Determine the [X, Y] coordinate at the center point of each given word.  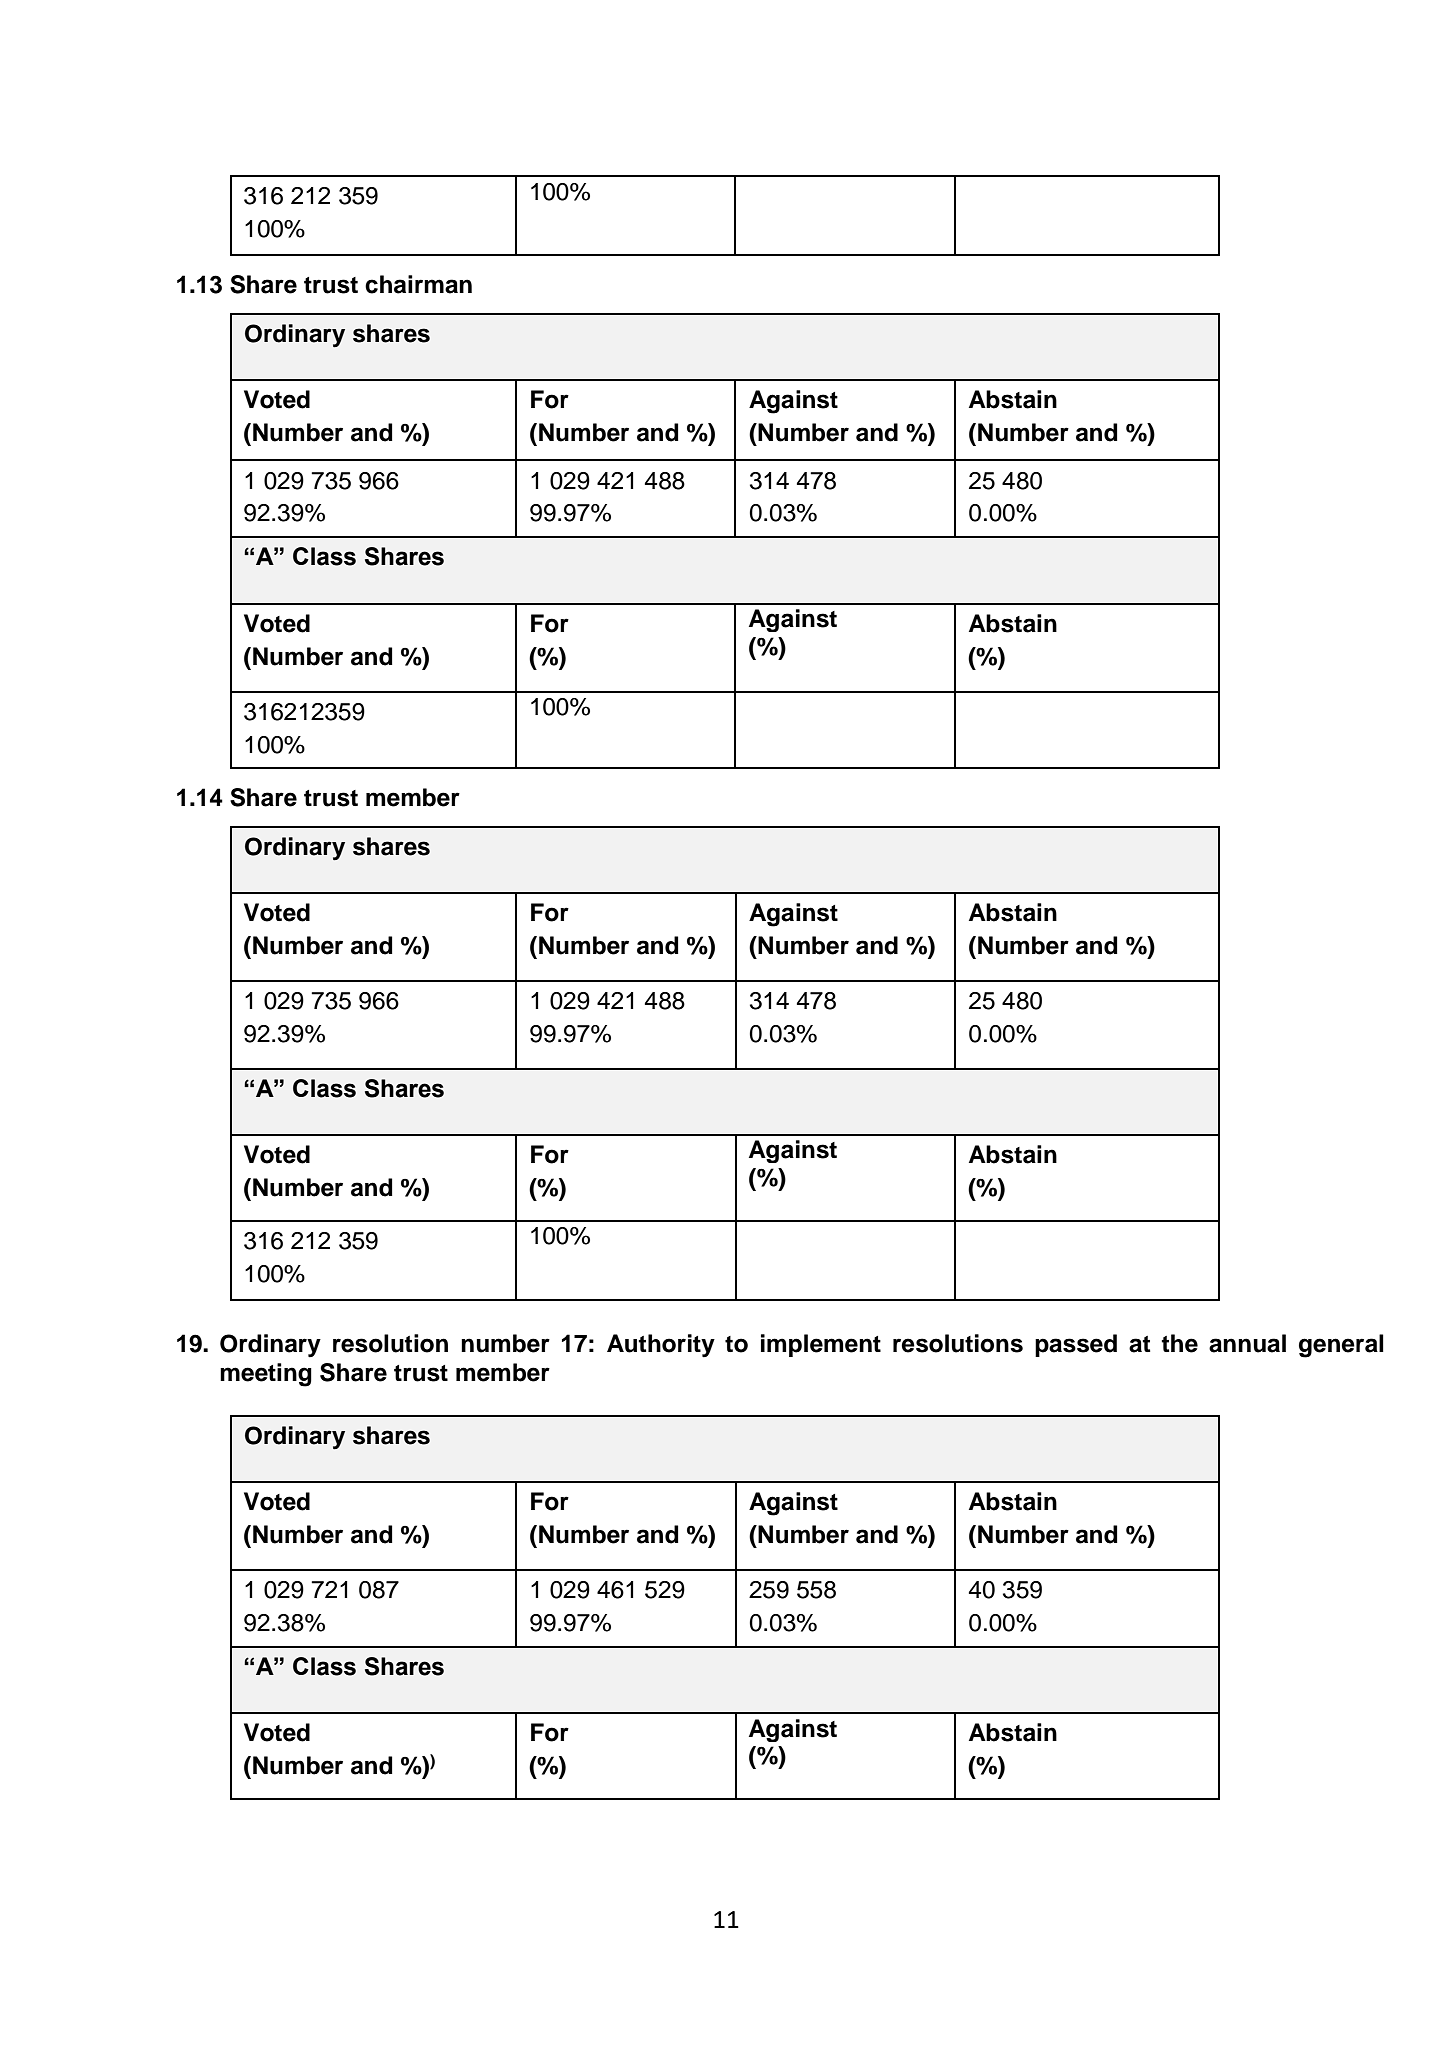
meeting [266, 1375]
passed [1076, 1345]
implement [821, 1345]
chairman [418, 284]
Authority [661, 1346]
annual [1247, 1343]
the [1179, 1343]
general [1341, 1346]
